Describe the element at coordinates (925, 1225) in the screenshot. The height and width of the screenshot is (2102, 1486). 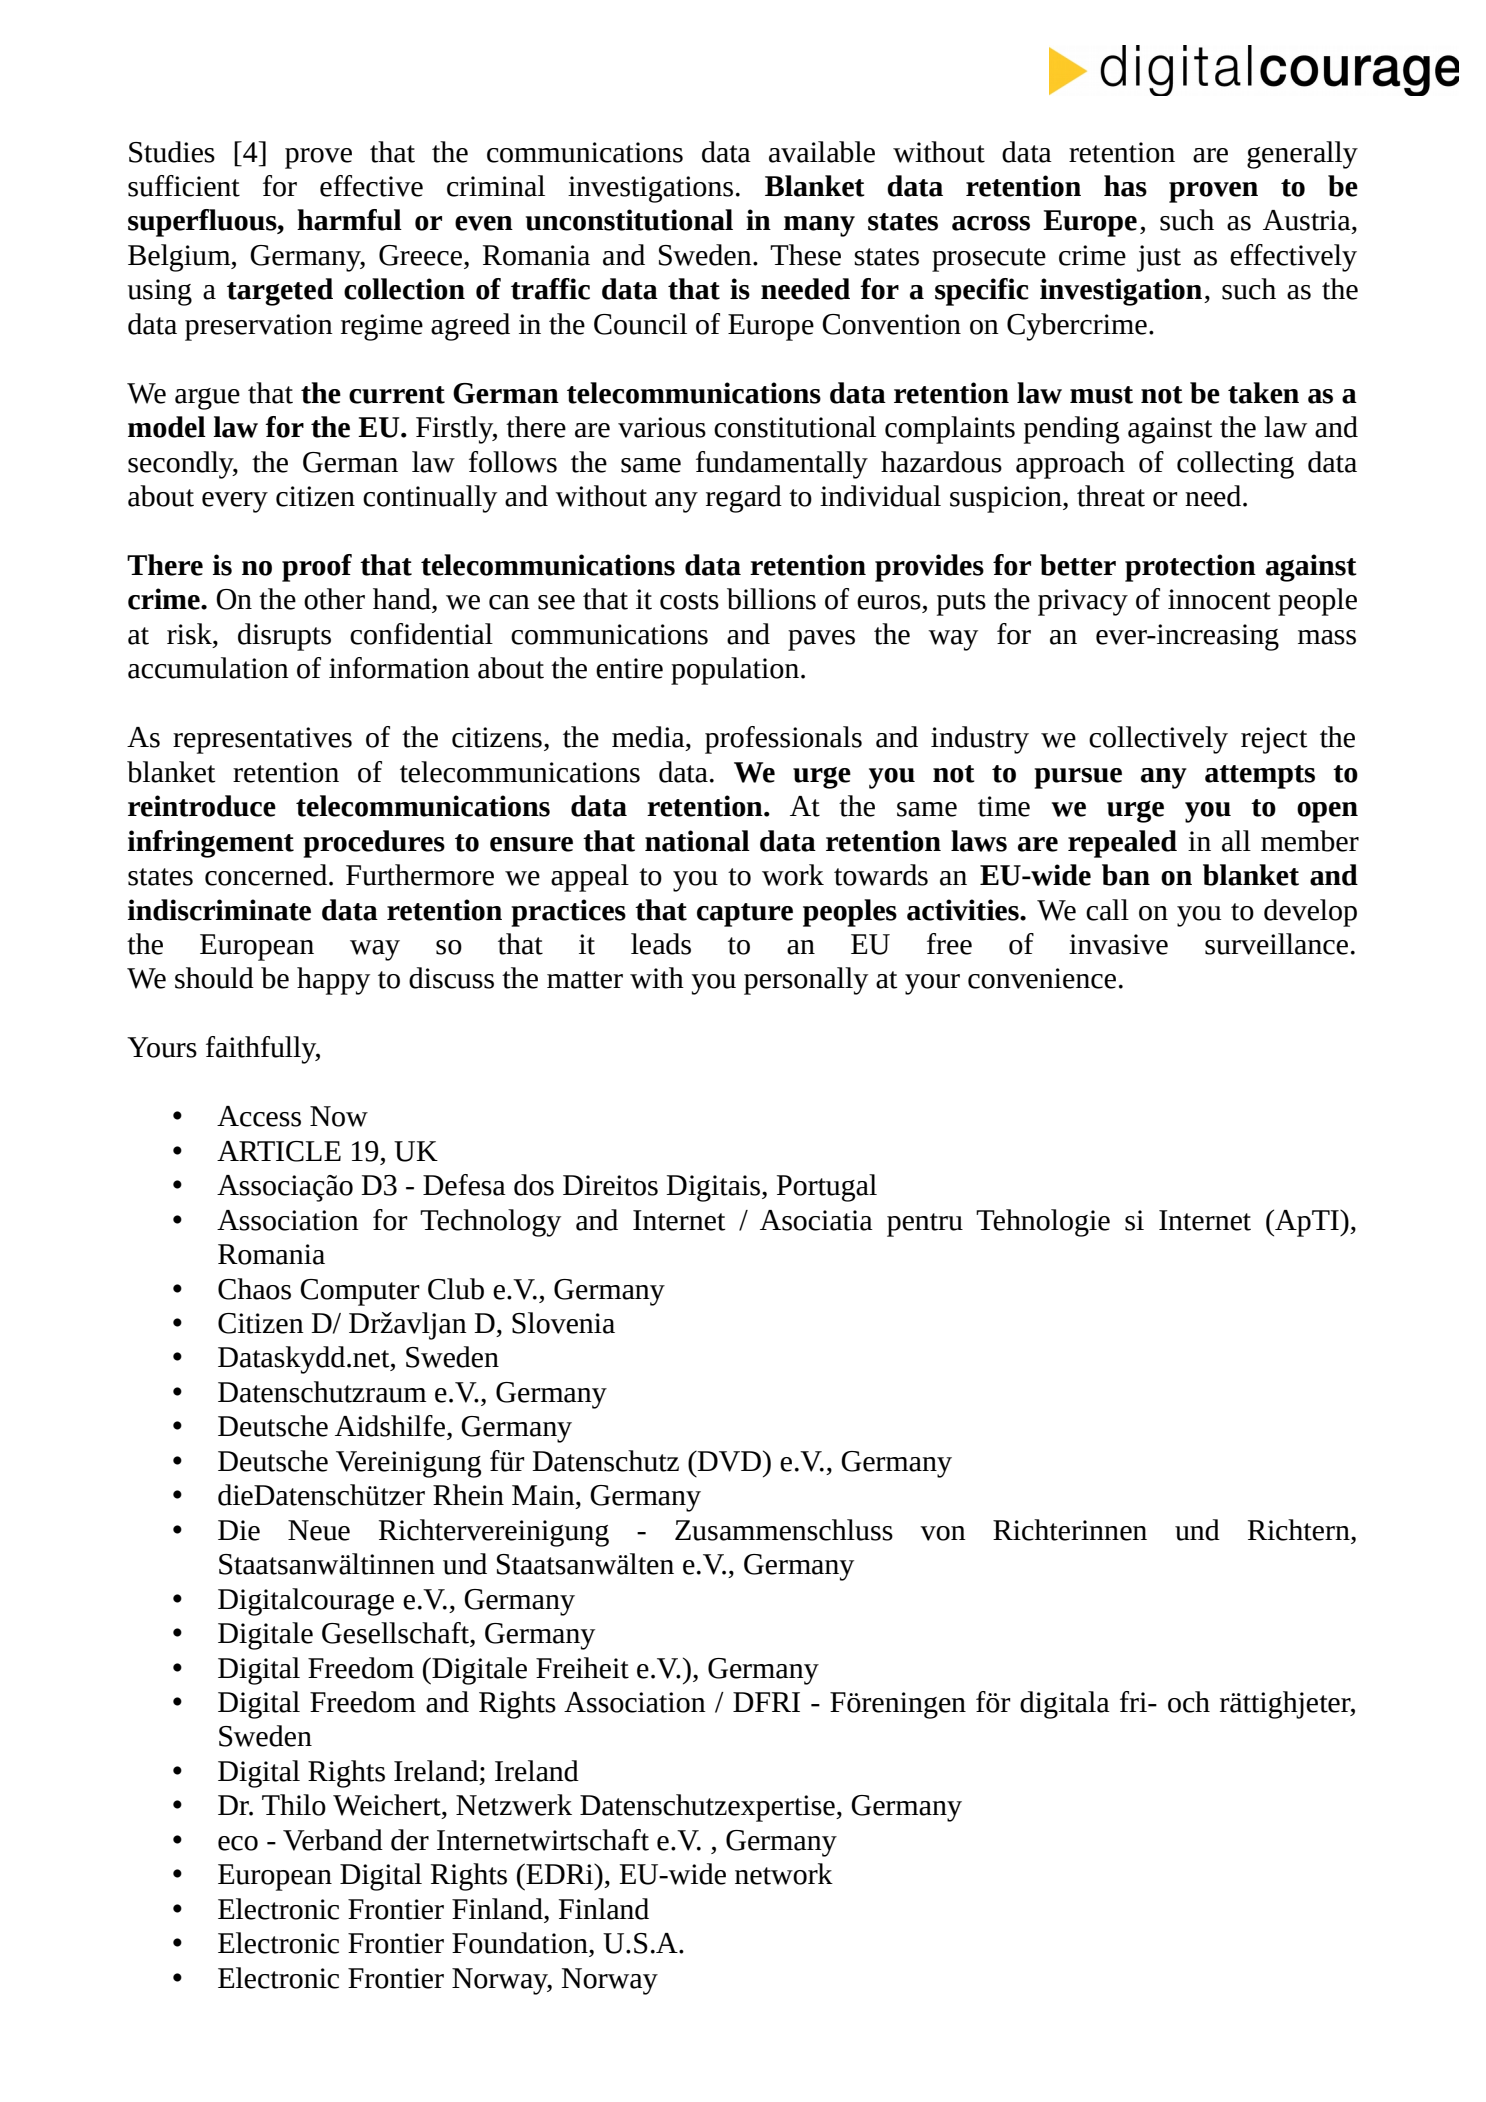
I see `pentru` at that location.
